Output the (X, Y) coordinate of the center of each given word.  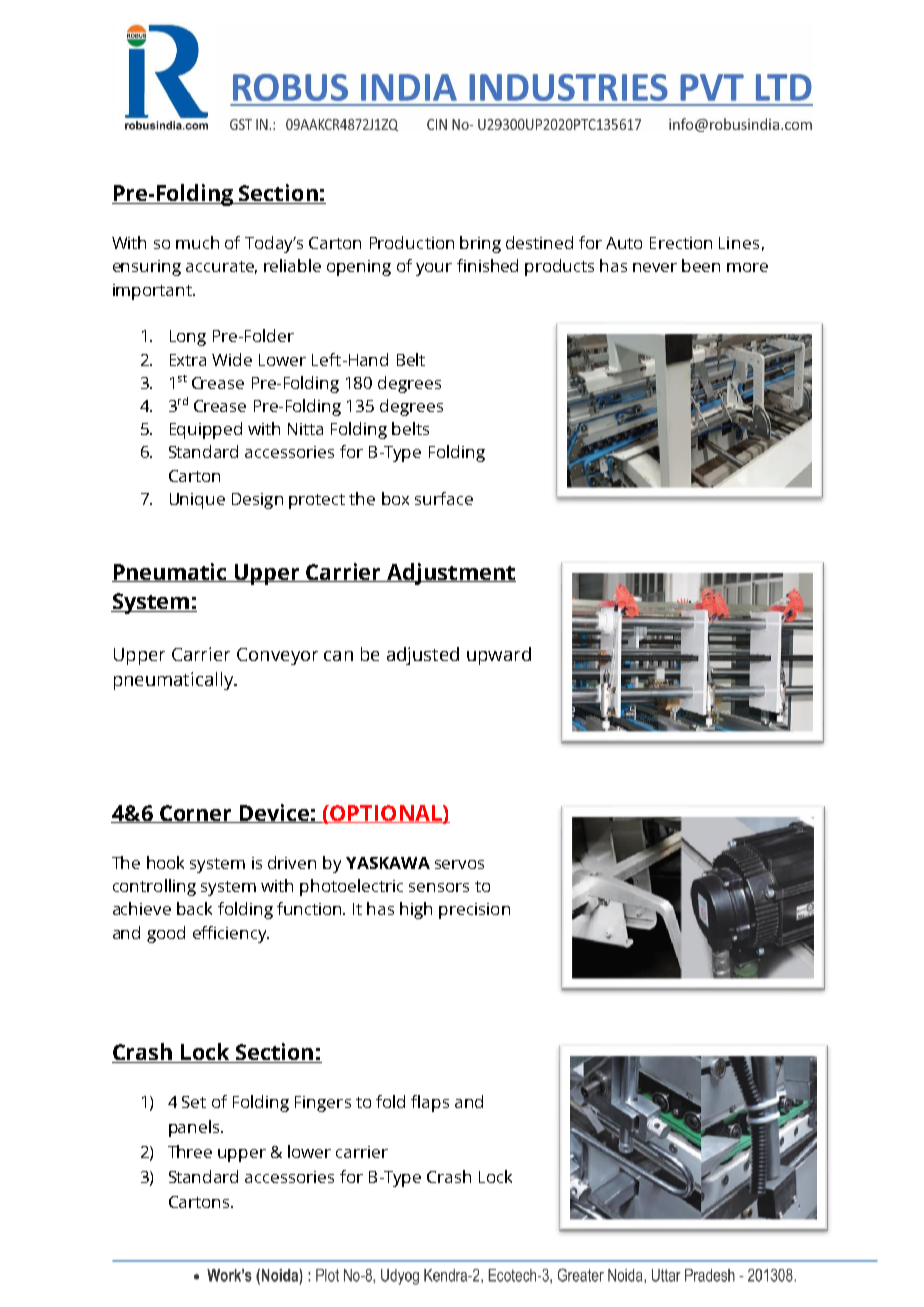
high (416, 910)
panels (195, 1128)
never (655, 267)
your (434, 269)
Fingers (323, 1104)
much (197, 242)
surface (444, 498)
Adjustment (450, 574)
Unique (197, 501)
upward (499, 656)
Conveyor (277, 656)
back (194, 908)
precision (474, 911)
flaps (430, 1103)
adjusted (423, 656)
